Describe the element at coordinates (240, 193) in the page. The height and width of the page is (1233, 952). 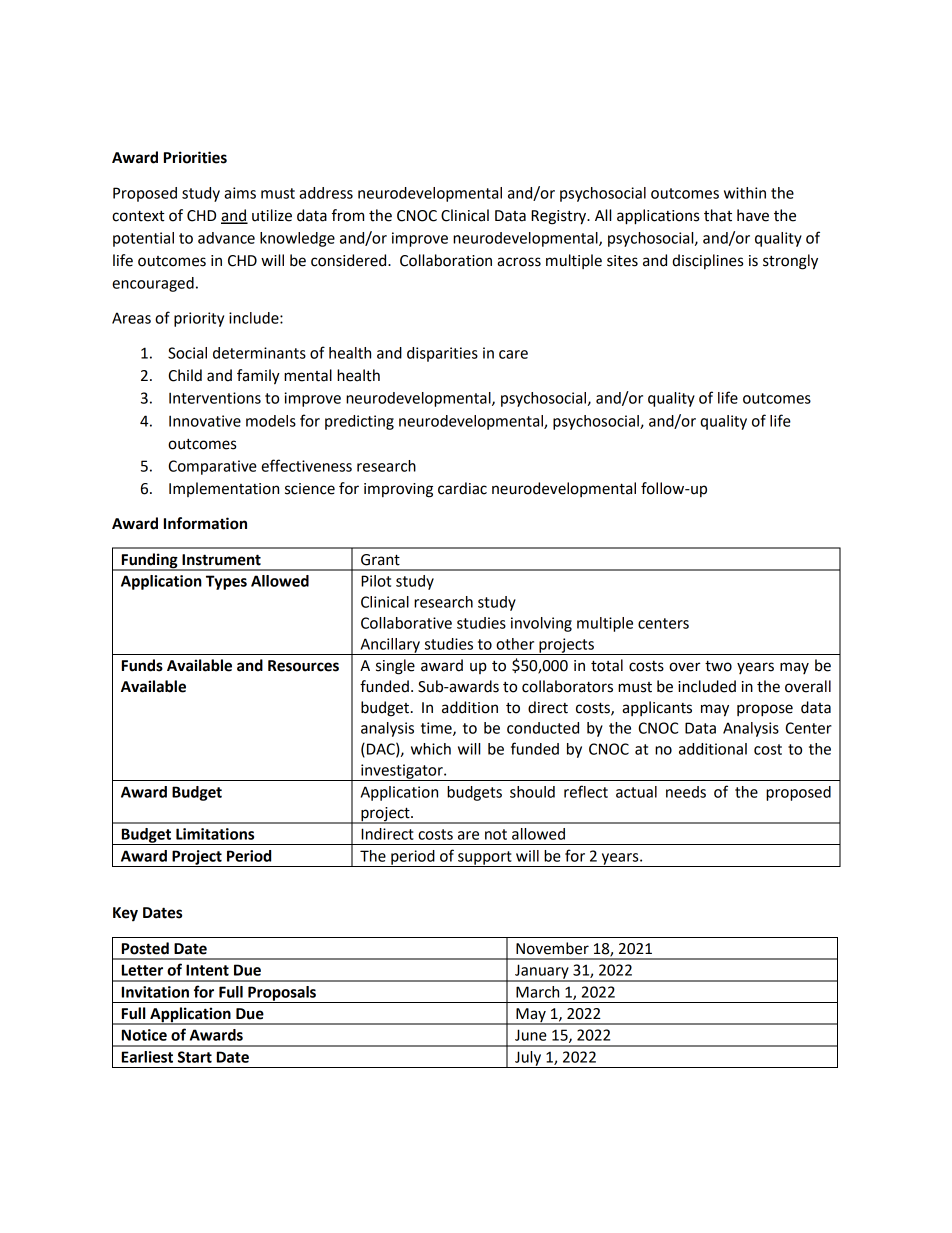
I see `aims` at that location.
